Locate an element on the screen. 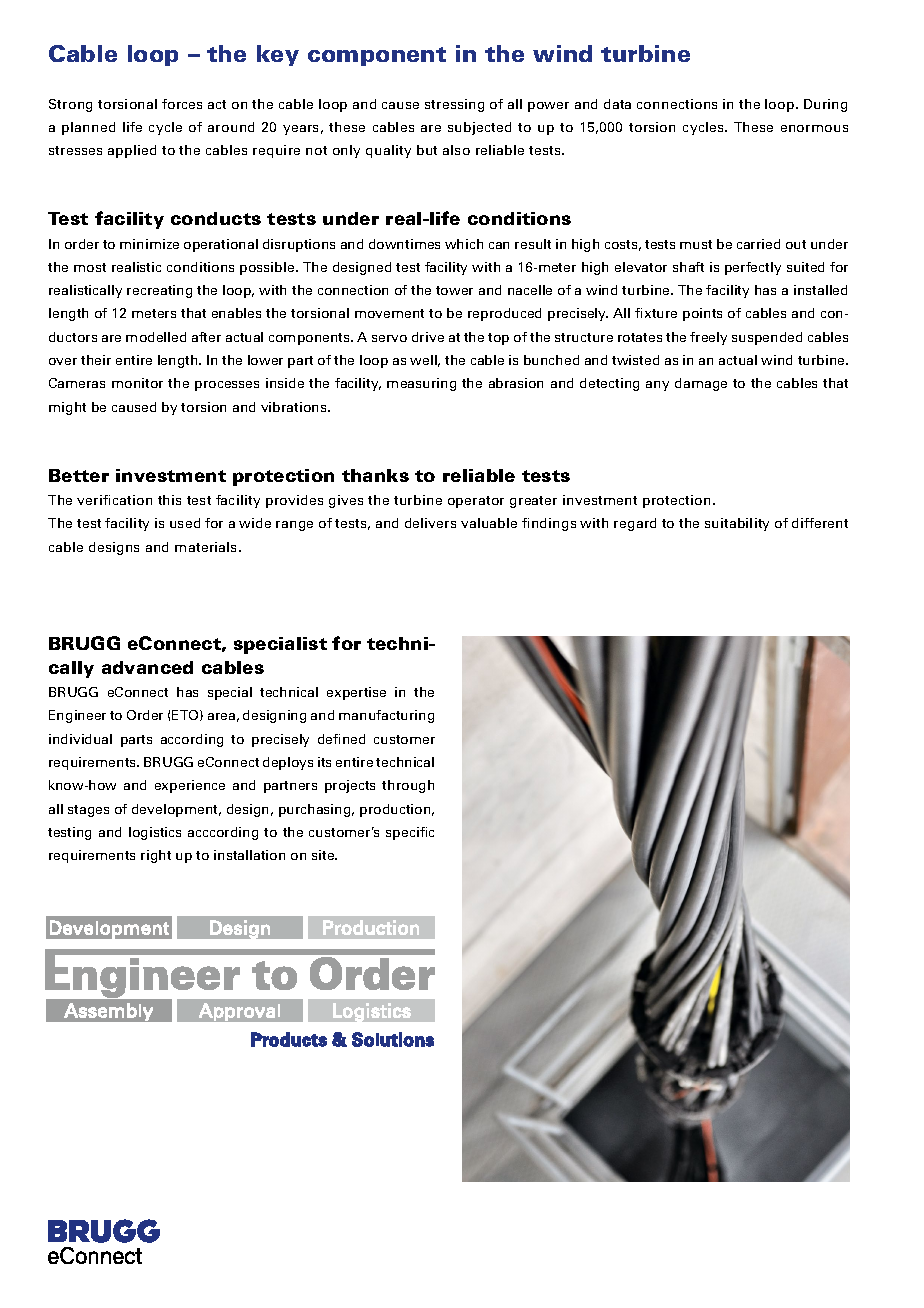 The width and height of the screenshot is (924, 1308). During is located at coordinates (825, 105).
